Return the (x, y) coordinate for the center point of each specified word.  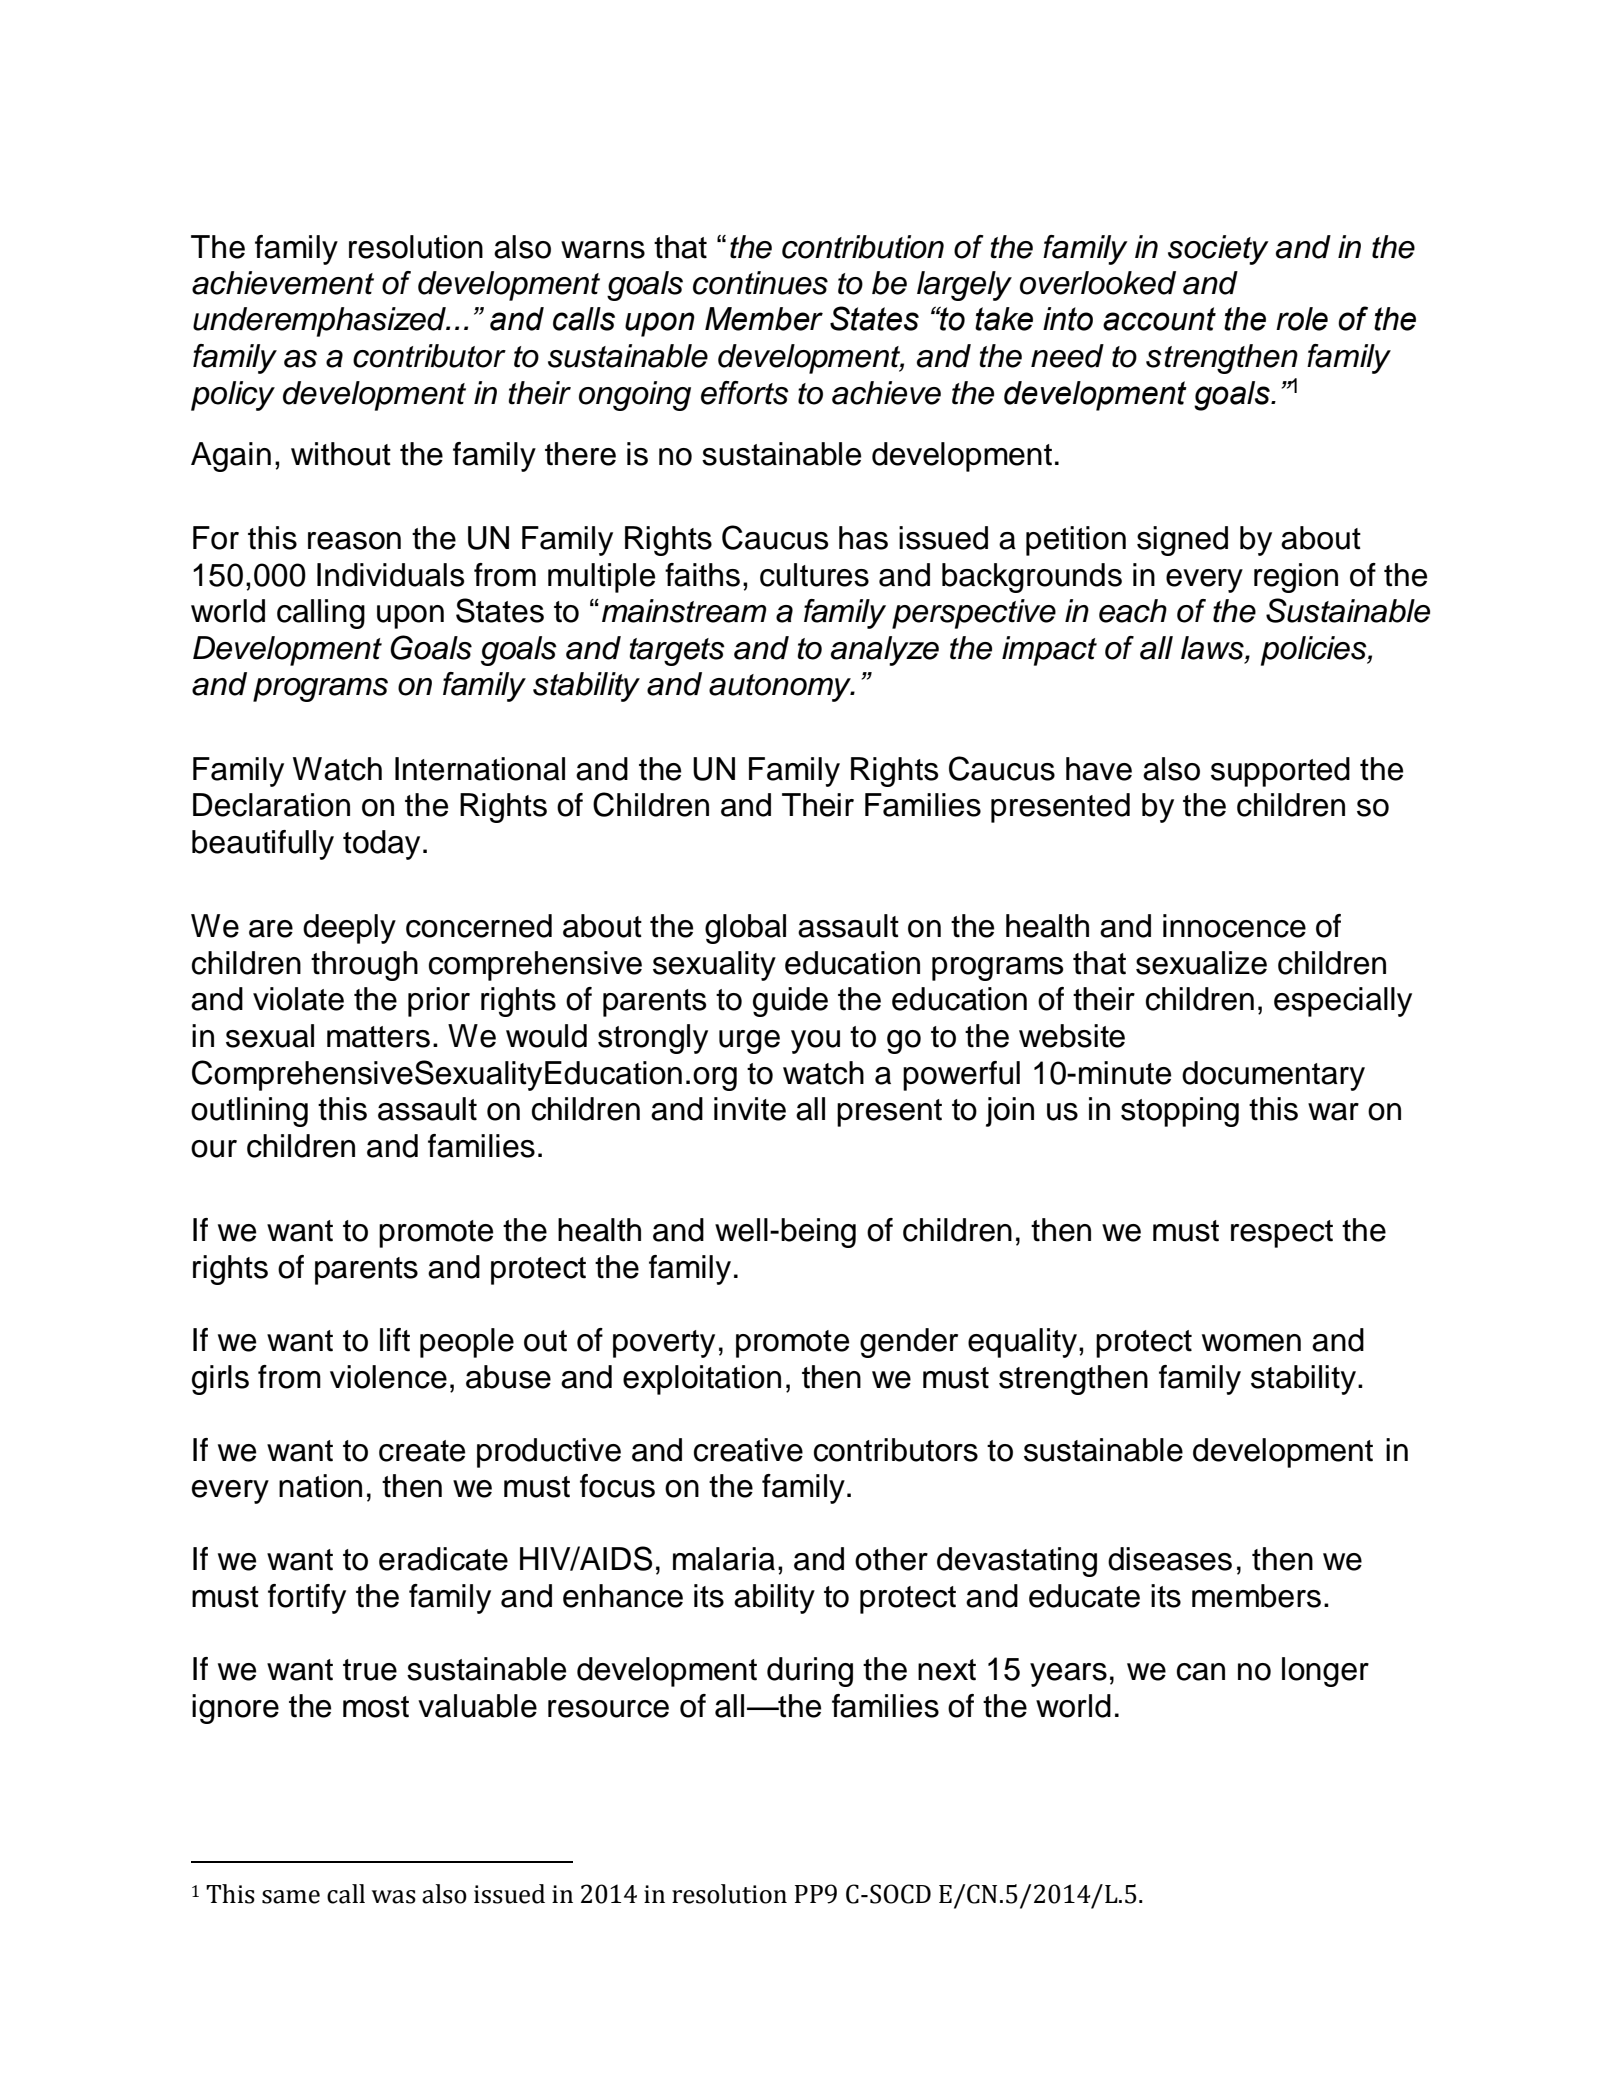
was (394, 1897)
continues (760, 283)
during (810, 1672)
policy (233, 396)
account (1159, 319)
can (1201, 1672)
